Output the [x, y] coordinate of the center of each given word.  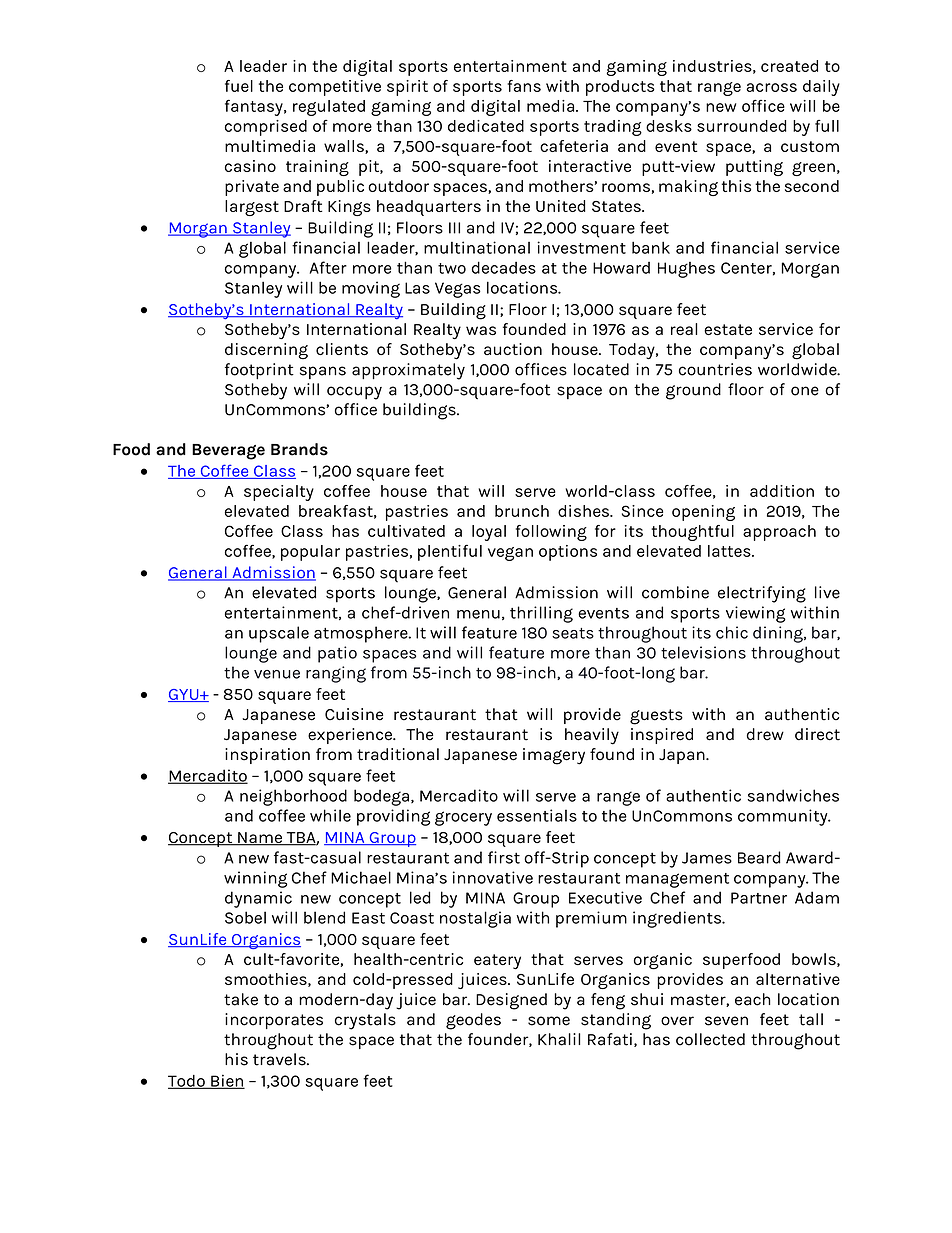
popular [310, 553]
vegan [510, 554]
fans [524, 86]
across [771, 87]
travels [280, 1059]
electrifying [762, 594]
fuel [239, 86]
